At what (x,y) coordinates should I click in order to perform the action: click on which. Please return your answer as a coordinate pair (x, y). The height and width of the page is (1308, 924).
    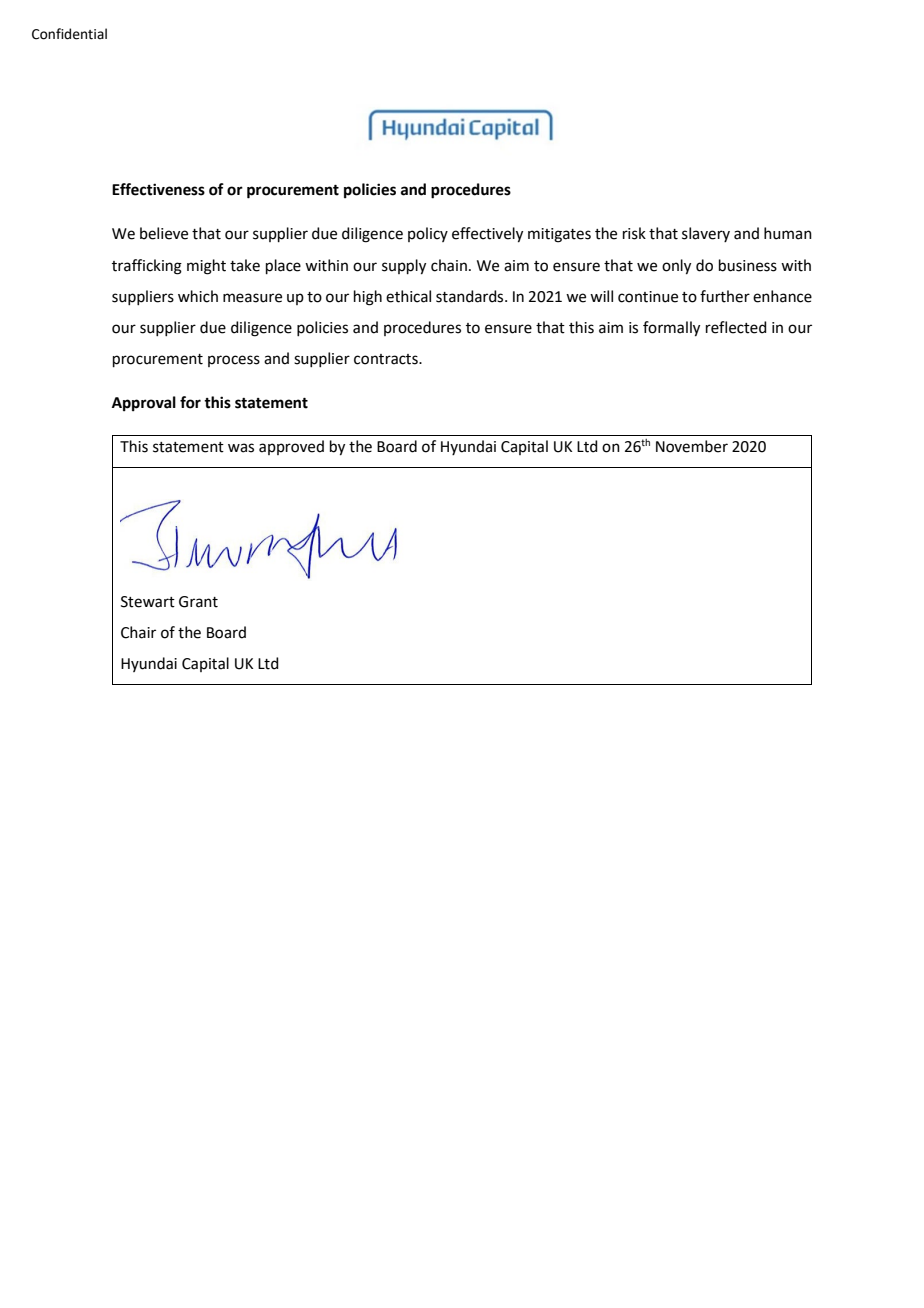
    Looking at the image, I should click on (198, 296).
